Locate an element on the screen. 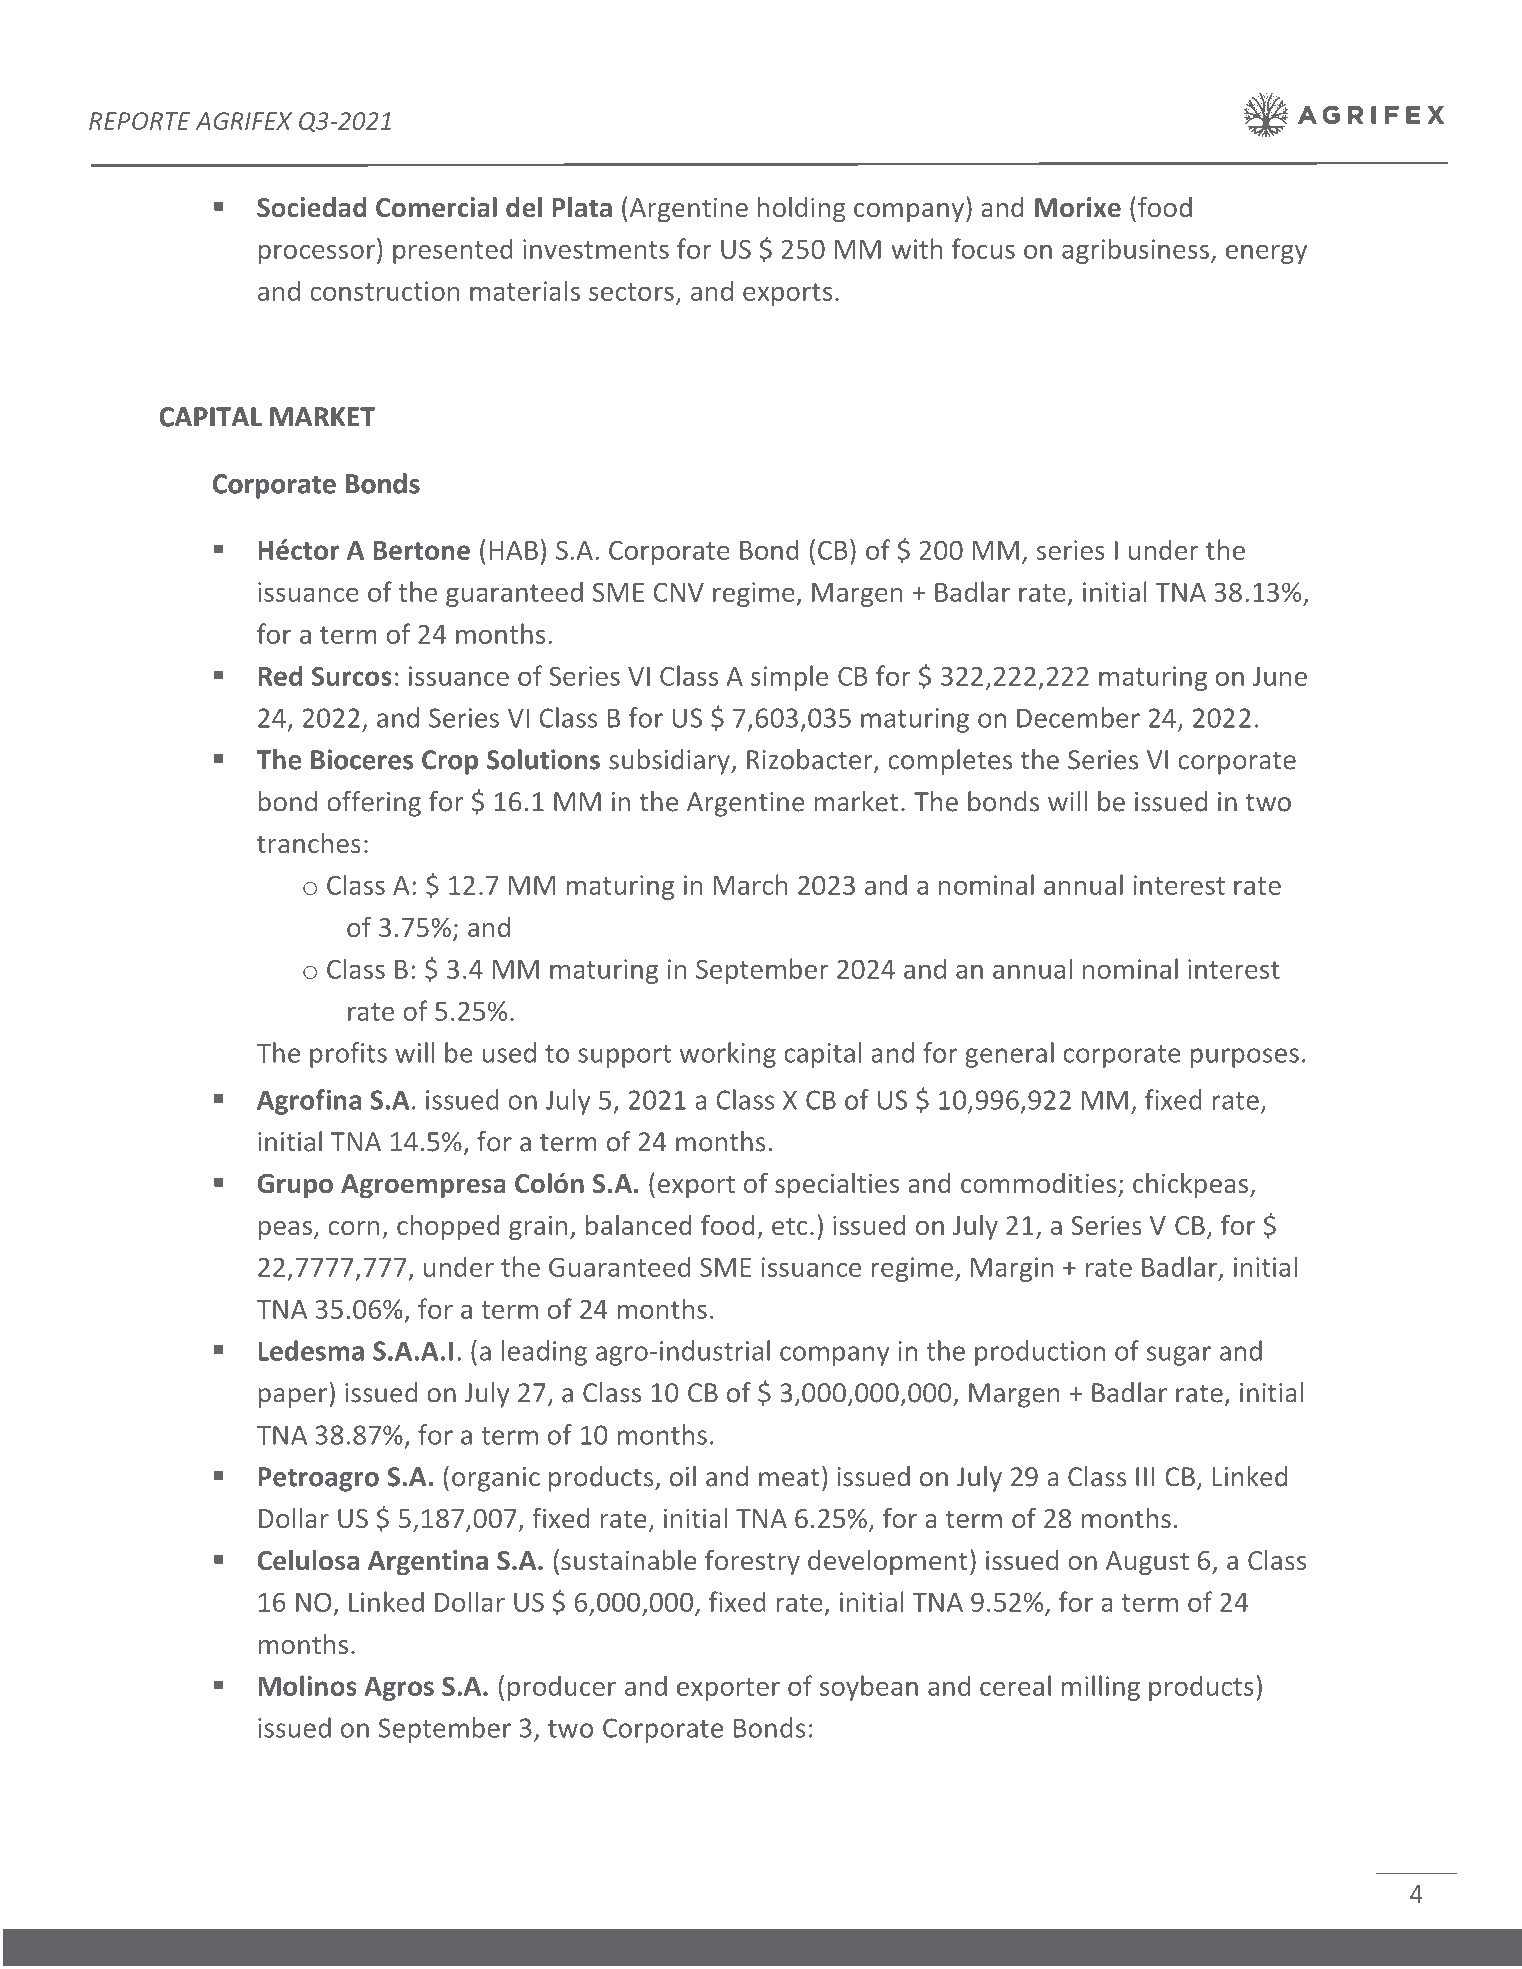 The height and width of the screenshot is (1969, 1522). sugar is located at coordinates (1179, 1356).
